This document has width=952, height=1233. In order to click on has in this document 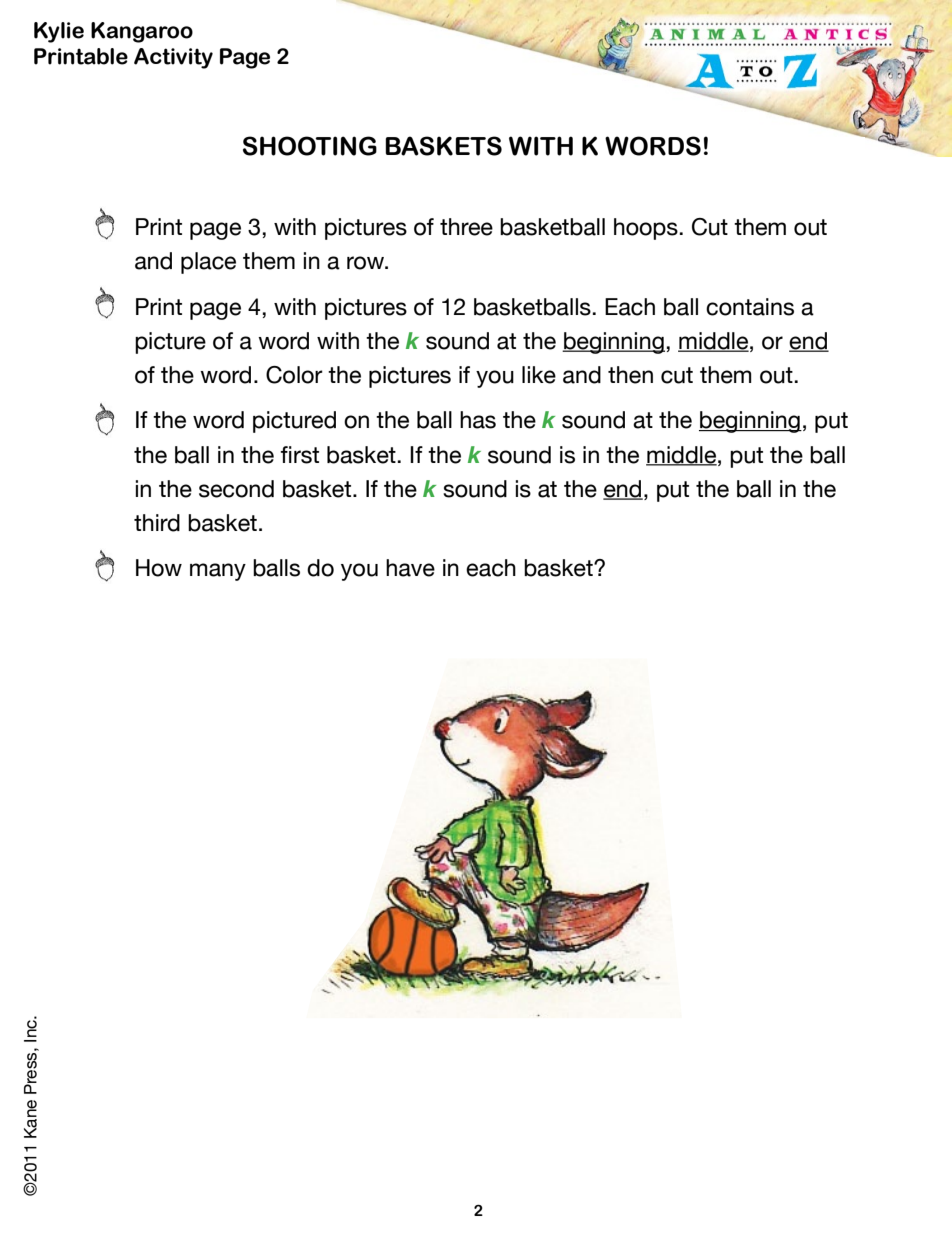, I will do `click(478, 420)`.
